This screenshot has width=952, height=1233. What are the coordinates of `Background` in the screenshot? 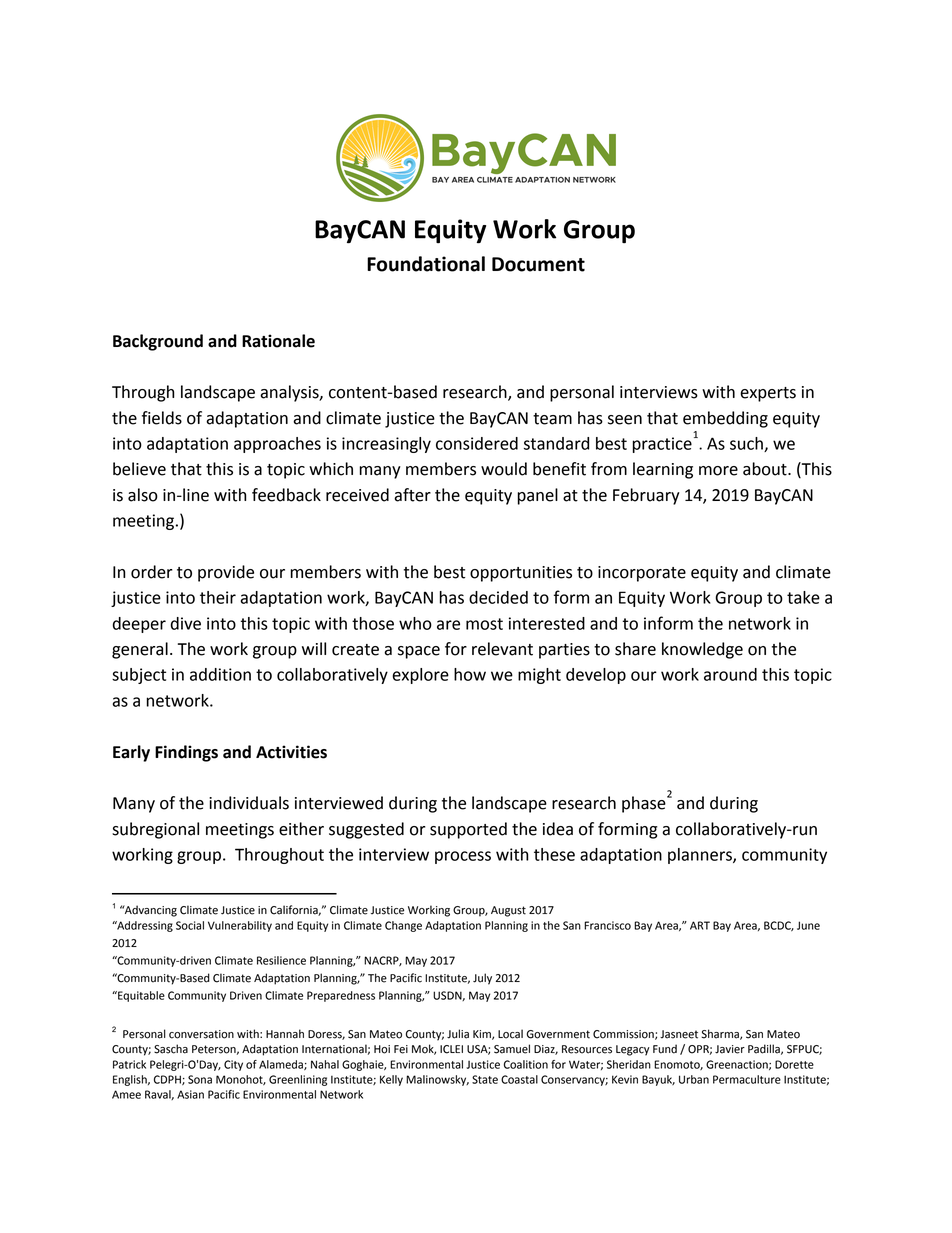 It's located at (158, 342).
